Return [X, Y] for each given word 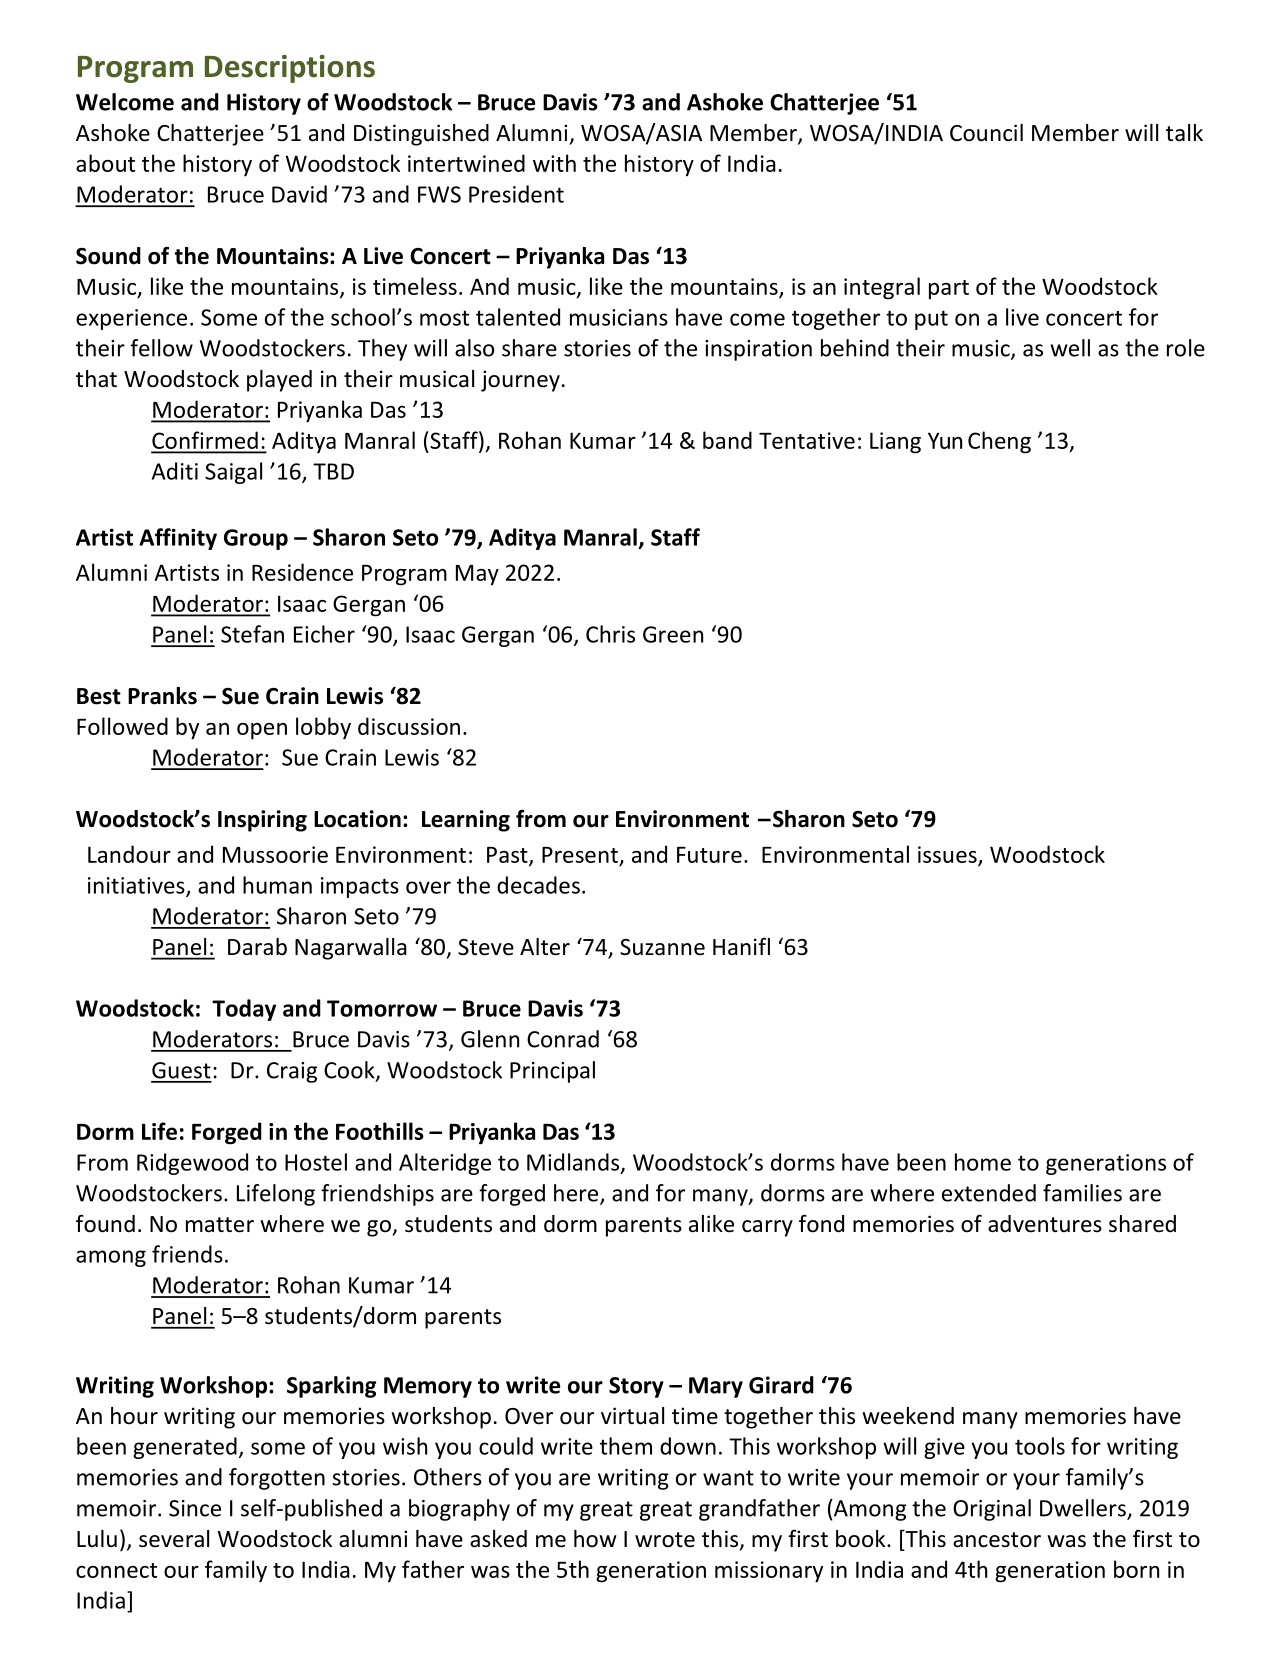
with [554, 163]
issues [948, 855]
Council [986, 133]
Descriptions [290, 69]
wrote [665, 1540]
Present [580, 855]
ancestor [997, 1540]
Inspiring [262, 821]
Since [195, 1508]
